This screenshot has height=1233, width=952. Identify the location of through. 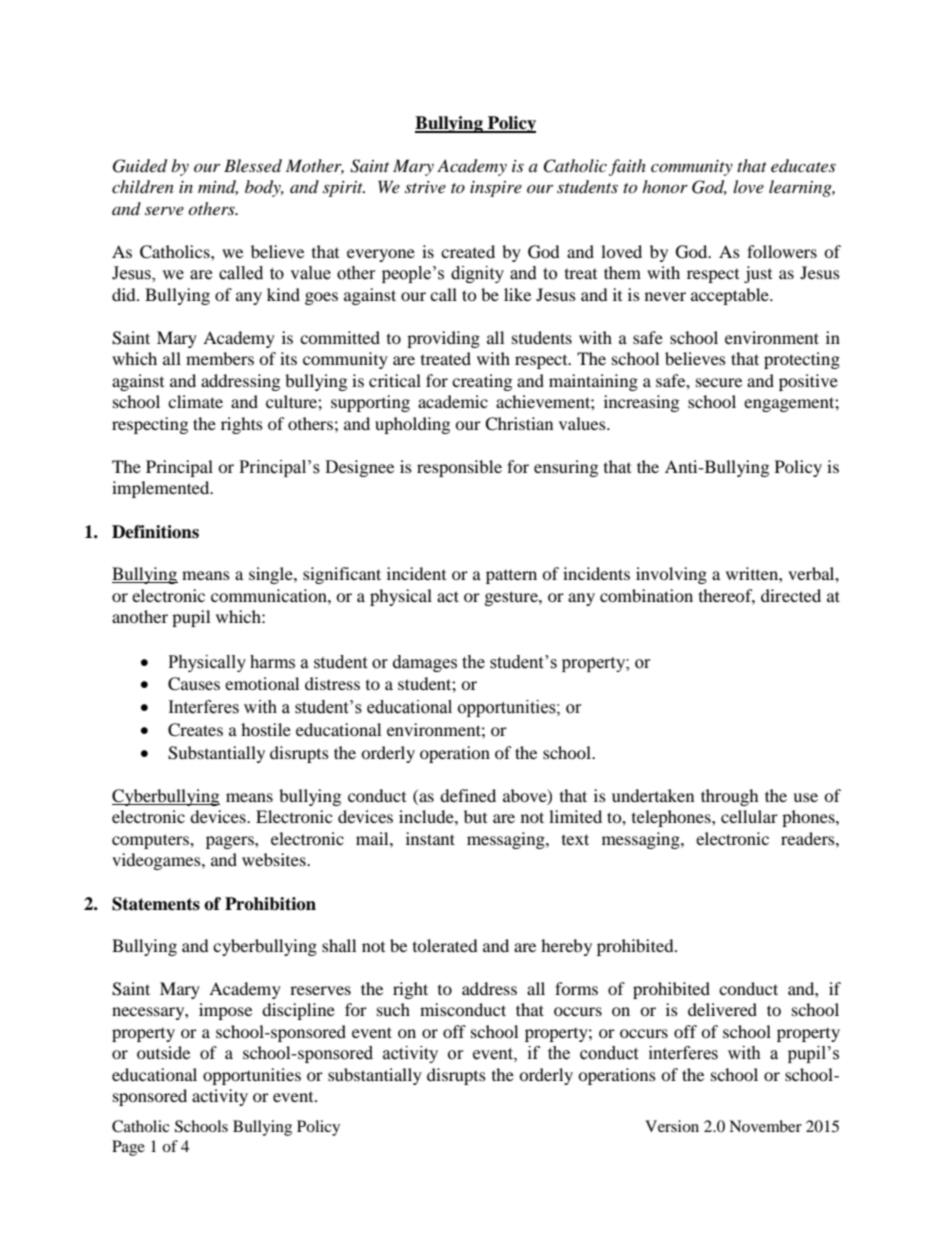
(730, 797).
